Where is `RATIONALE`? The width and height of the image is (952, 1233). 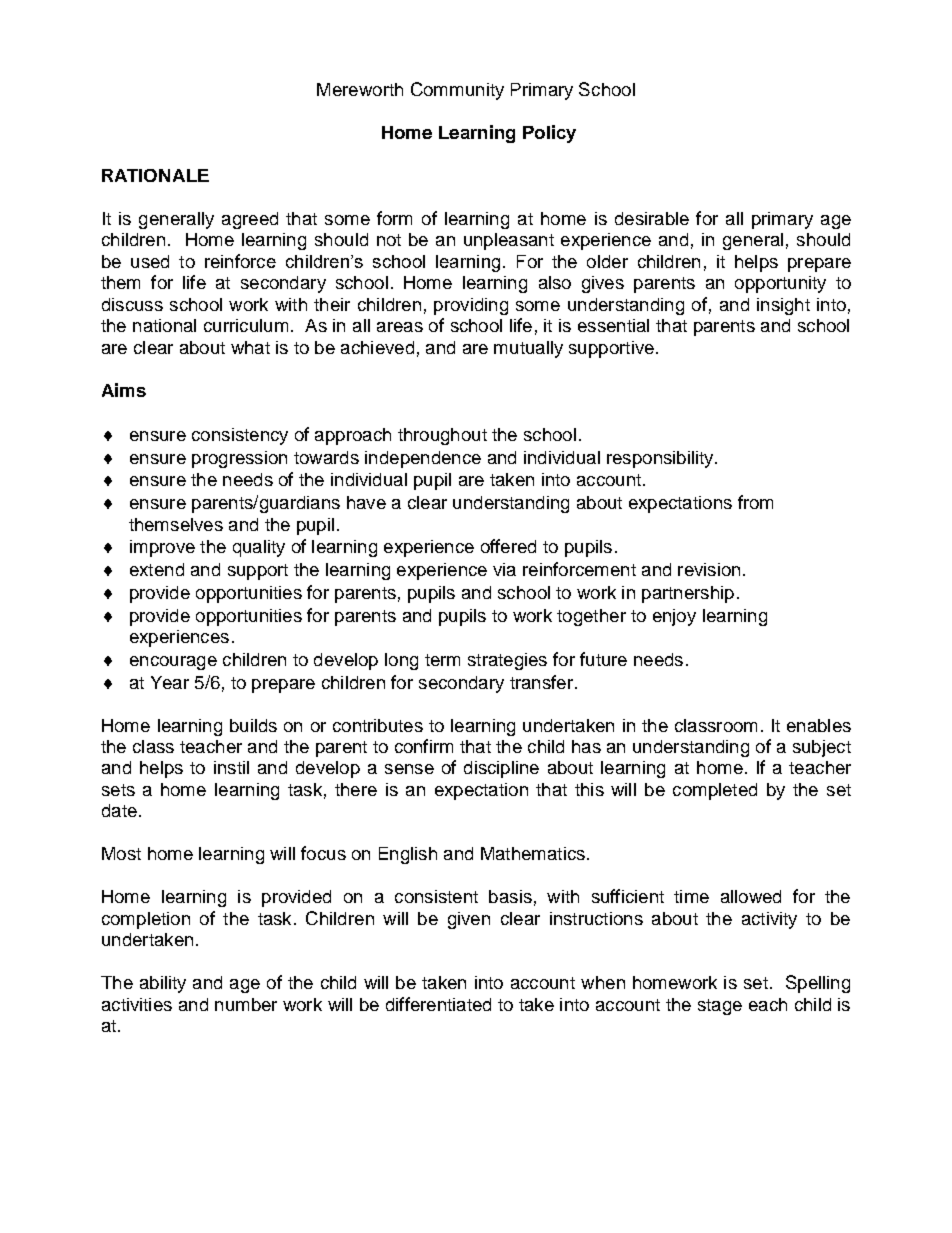 RATIONALE is located at coordinates (155, 175).
